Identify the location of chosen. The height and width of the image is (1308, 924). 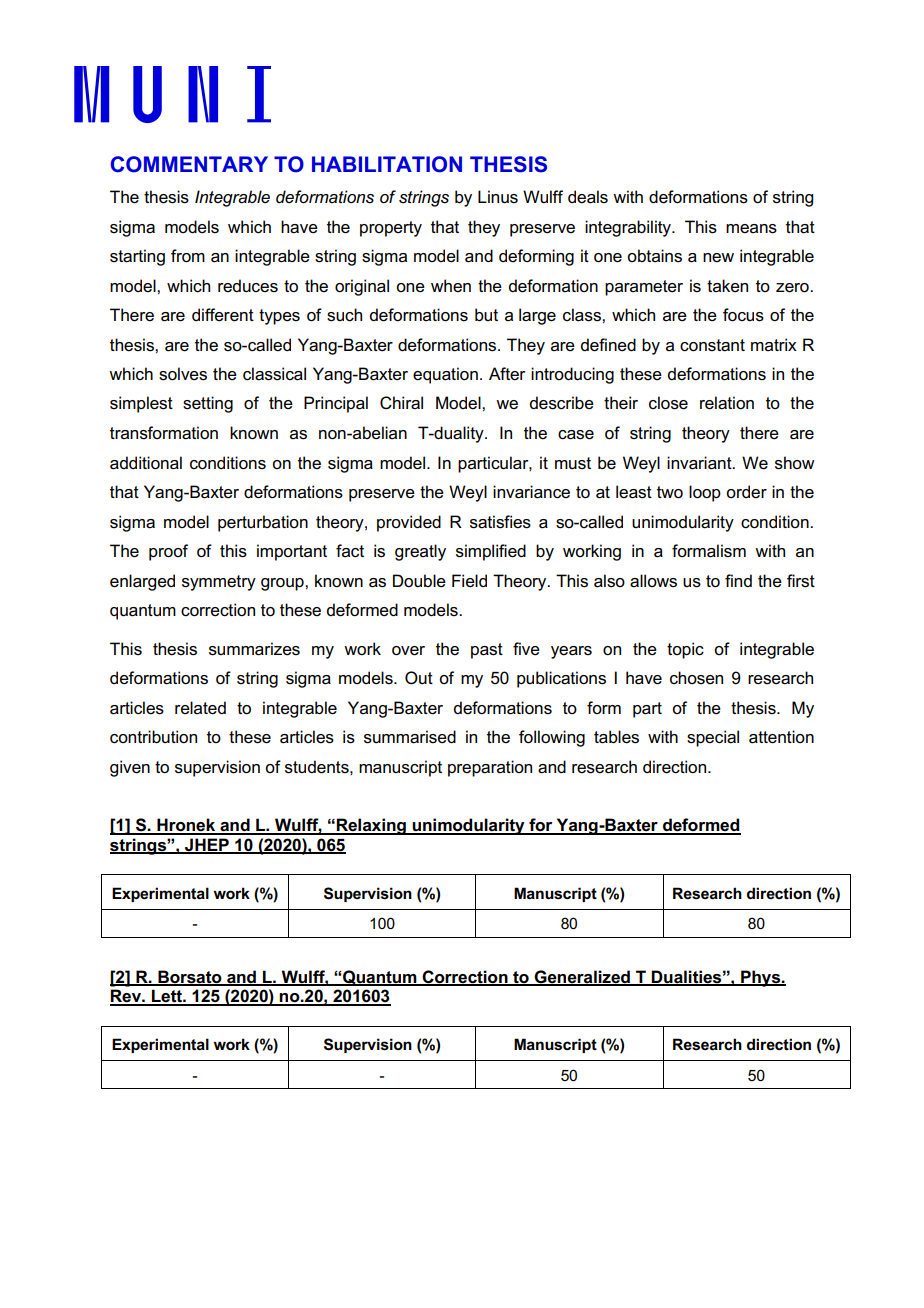
(696, 678).
